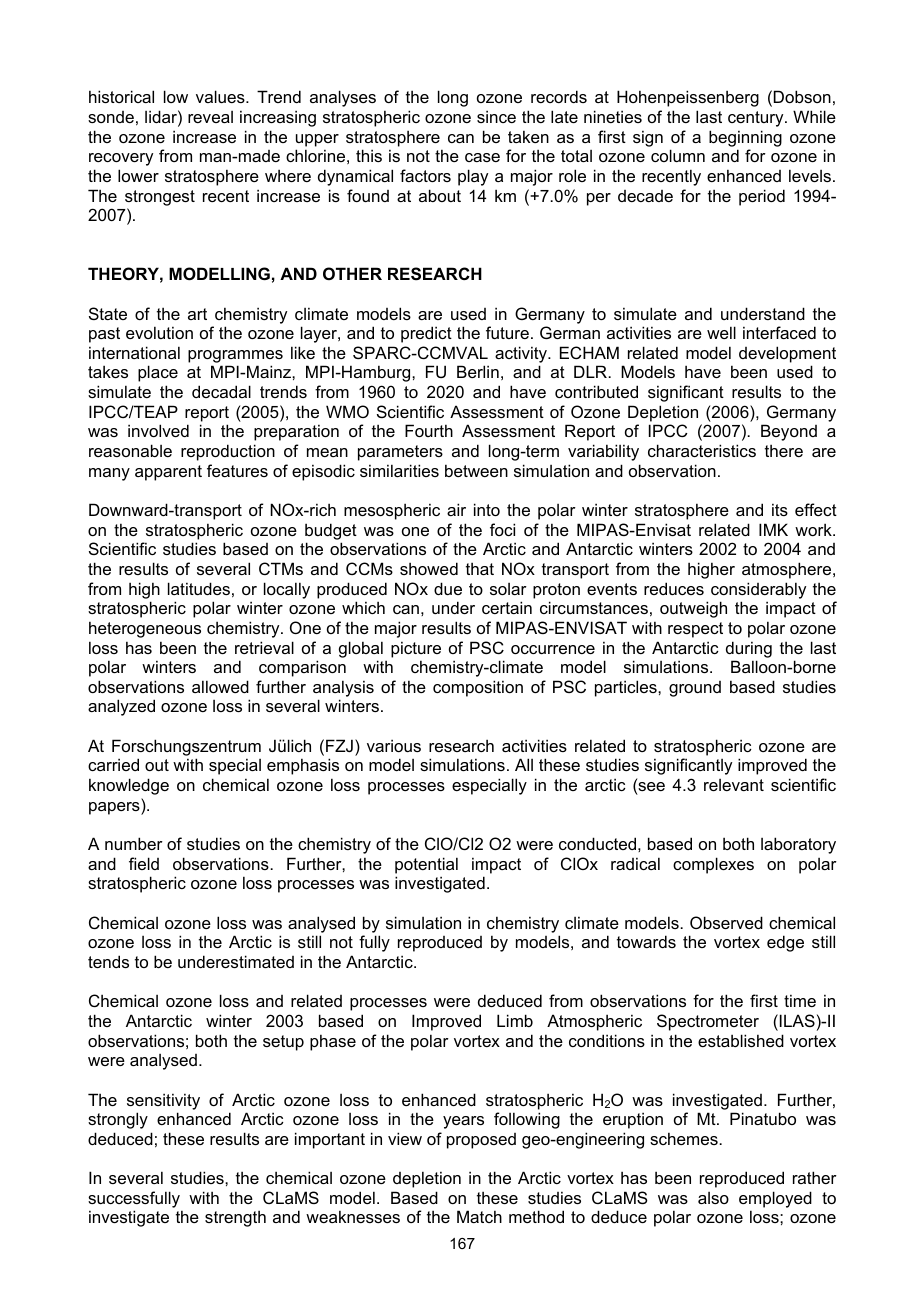 Image resolution: width=924 pixels, height=1308 pixels. What do you see at coordinates (479, 1216) in the document?
I see `Match` at bounding box center [479, 1216].
